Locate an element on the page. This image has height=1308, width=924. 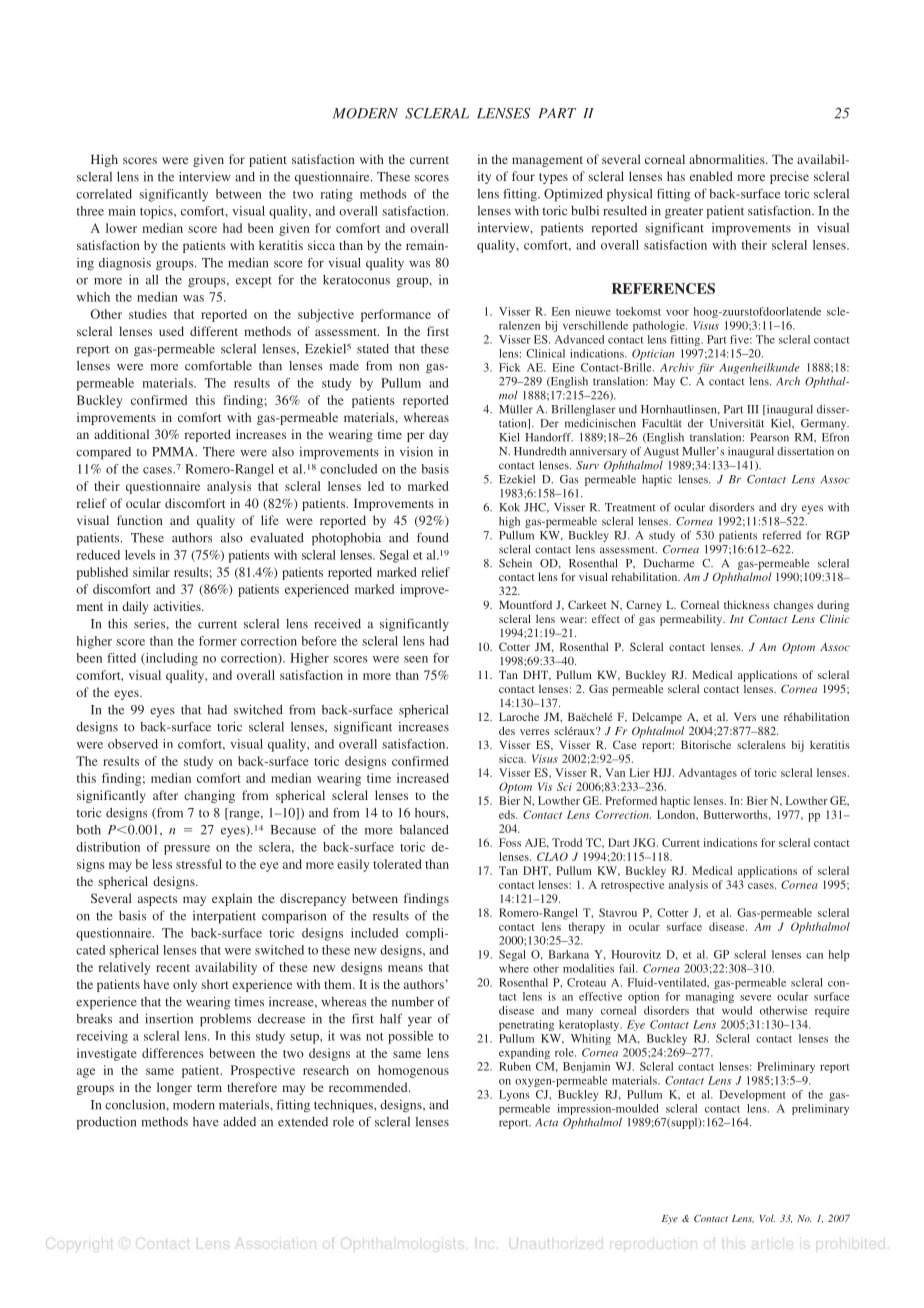
fitted is located at coordinates (121, 658).
